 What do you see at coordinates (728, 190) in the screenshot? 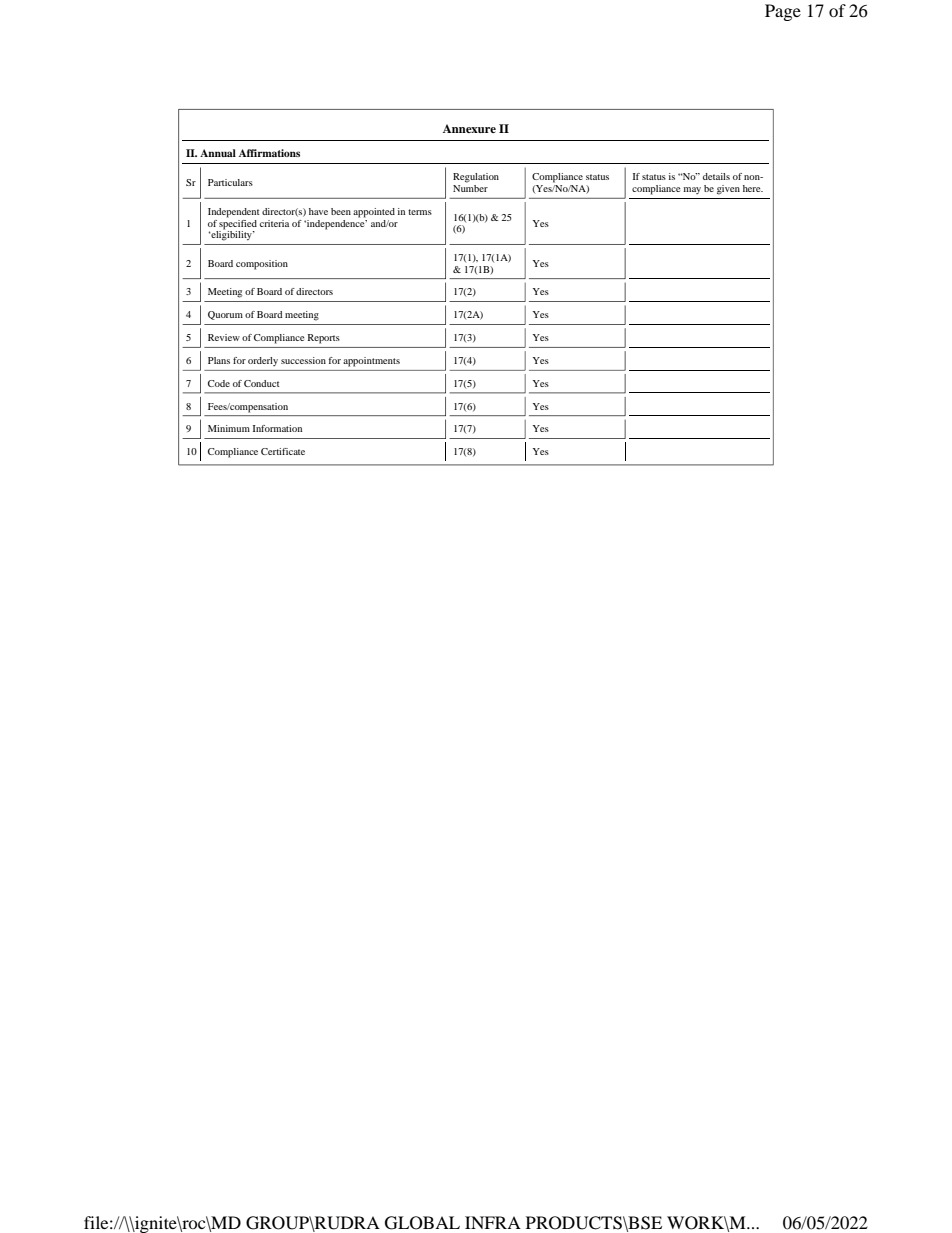
I see `given` at bounding box center [728, 190].
